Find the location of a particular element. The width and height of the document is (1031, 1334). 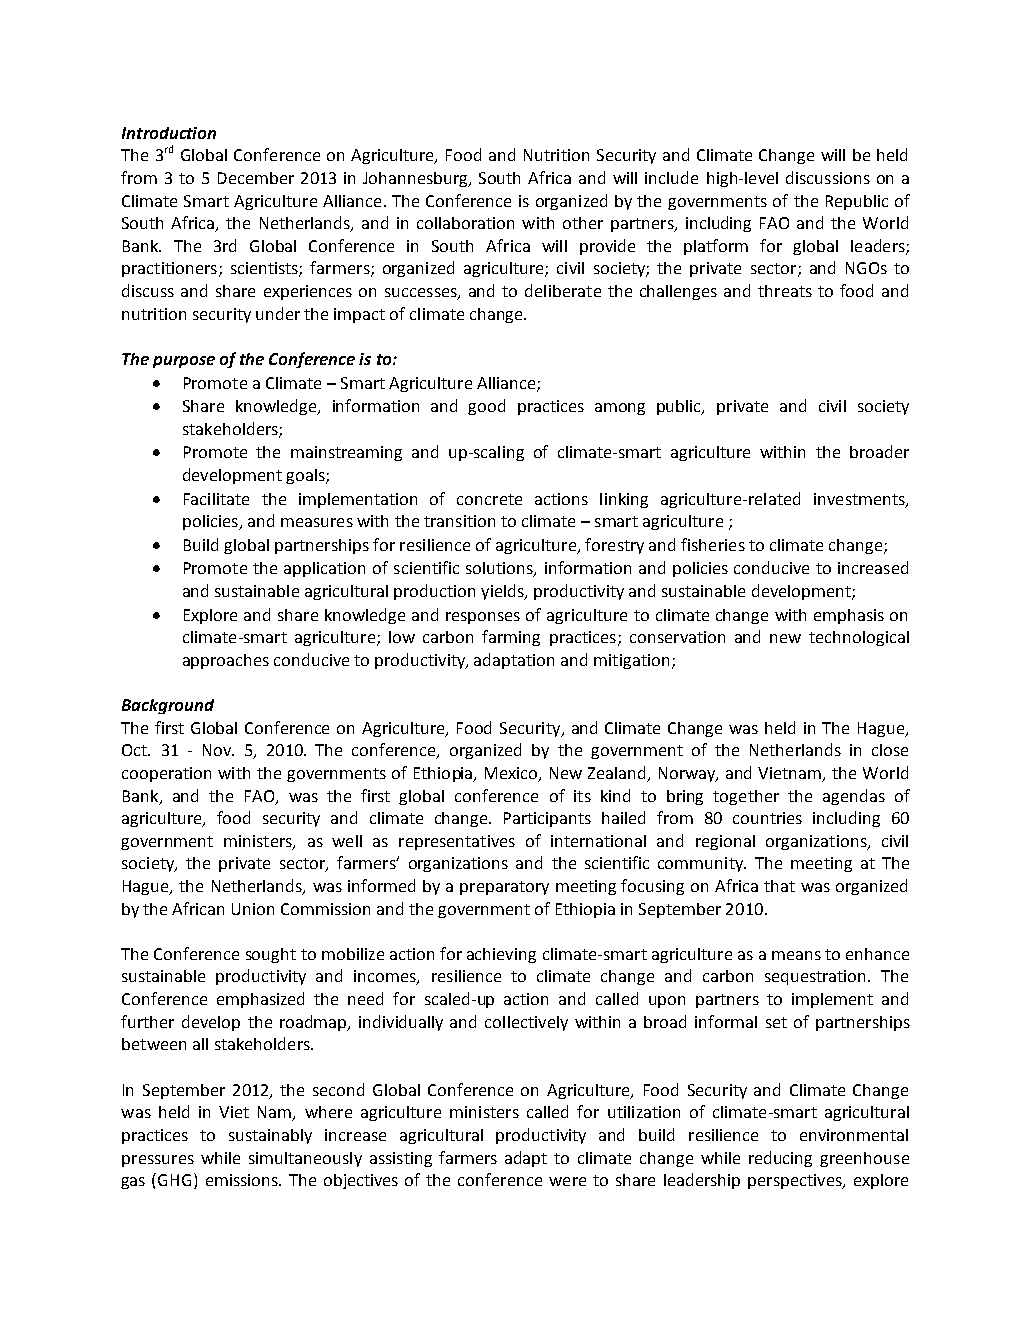

Facilitate is located at coordinates (216, 499).
